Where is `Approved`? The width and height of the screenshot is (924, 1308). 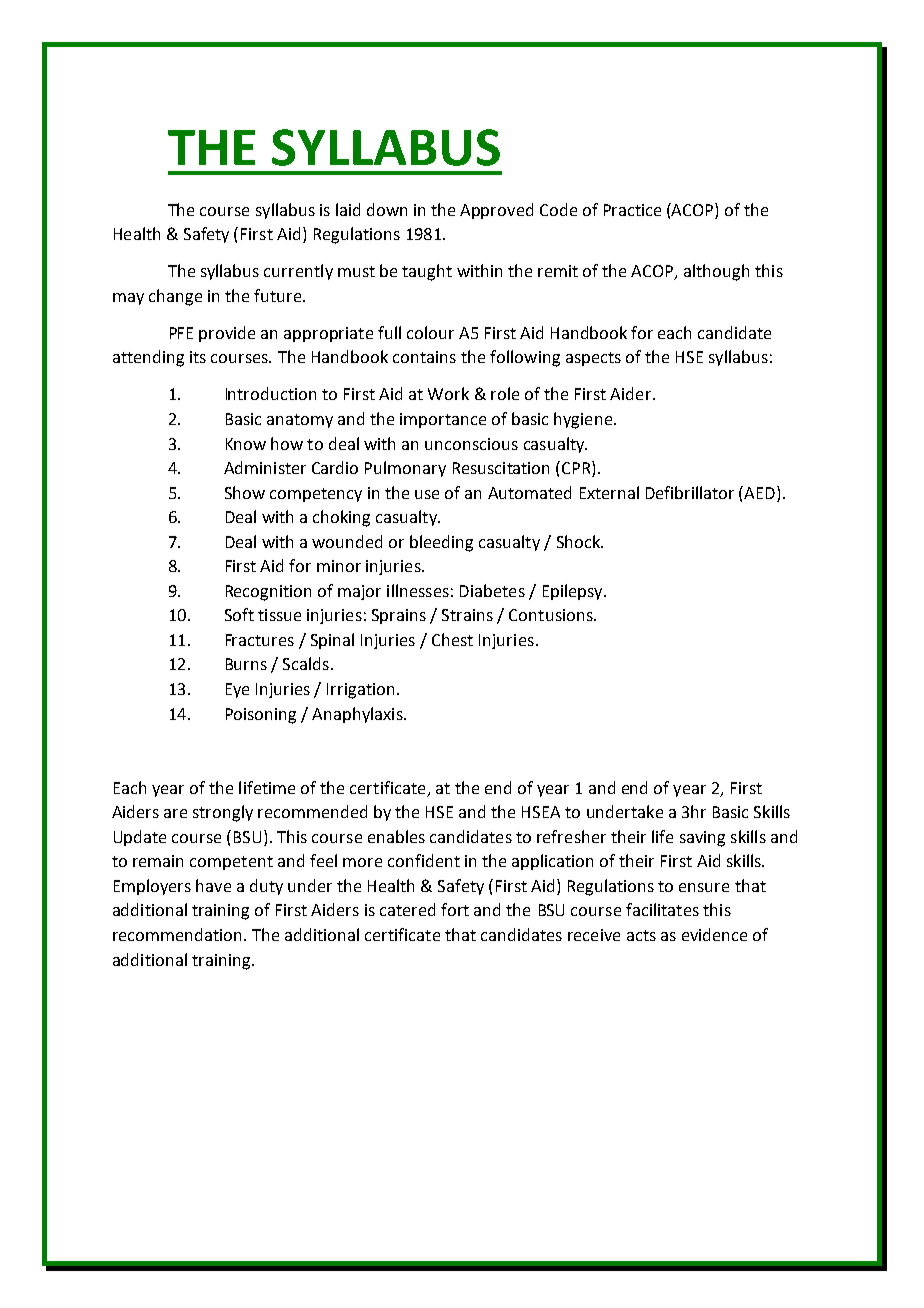 Approved is located at coordinates (496, 211).
